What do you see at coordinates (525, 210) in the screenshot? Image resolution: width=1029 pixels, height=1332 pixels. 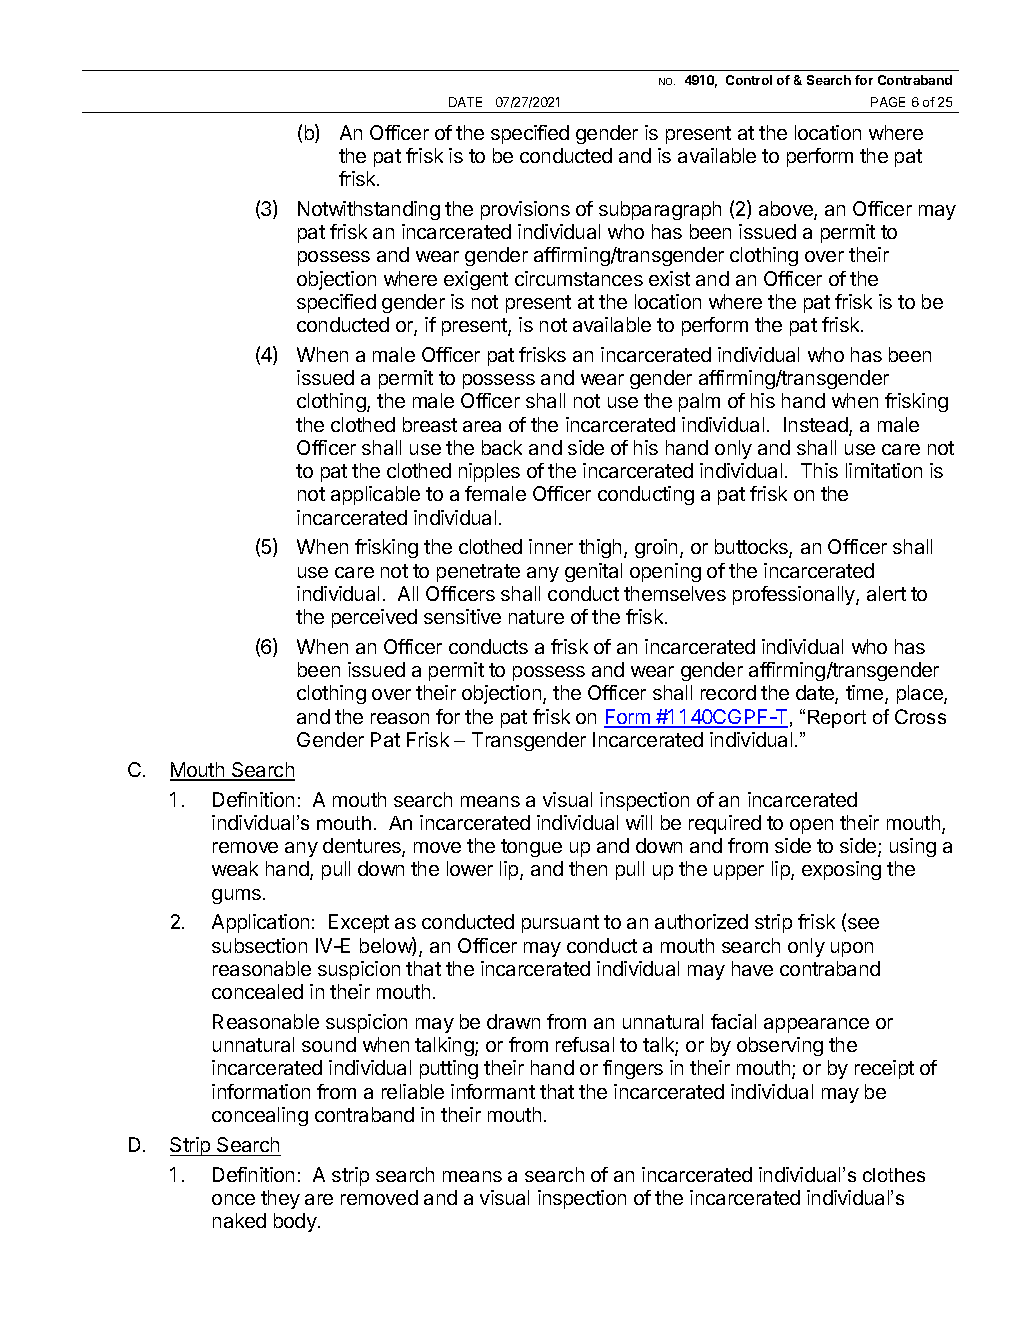 I see `provisions` at bounding box center [525, 210].
